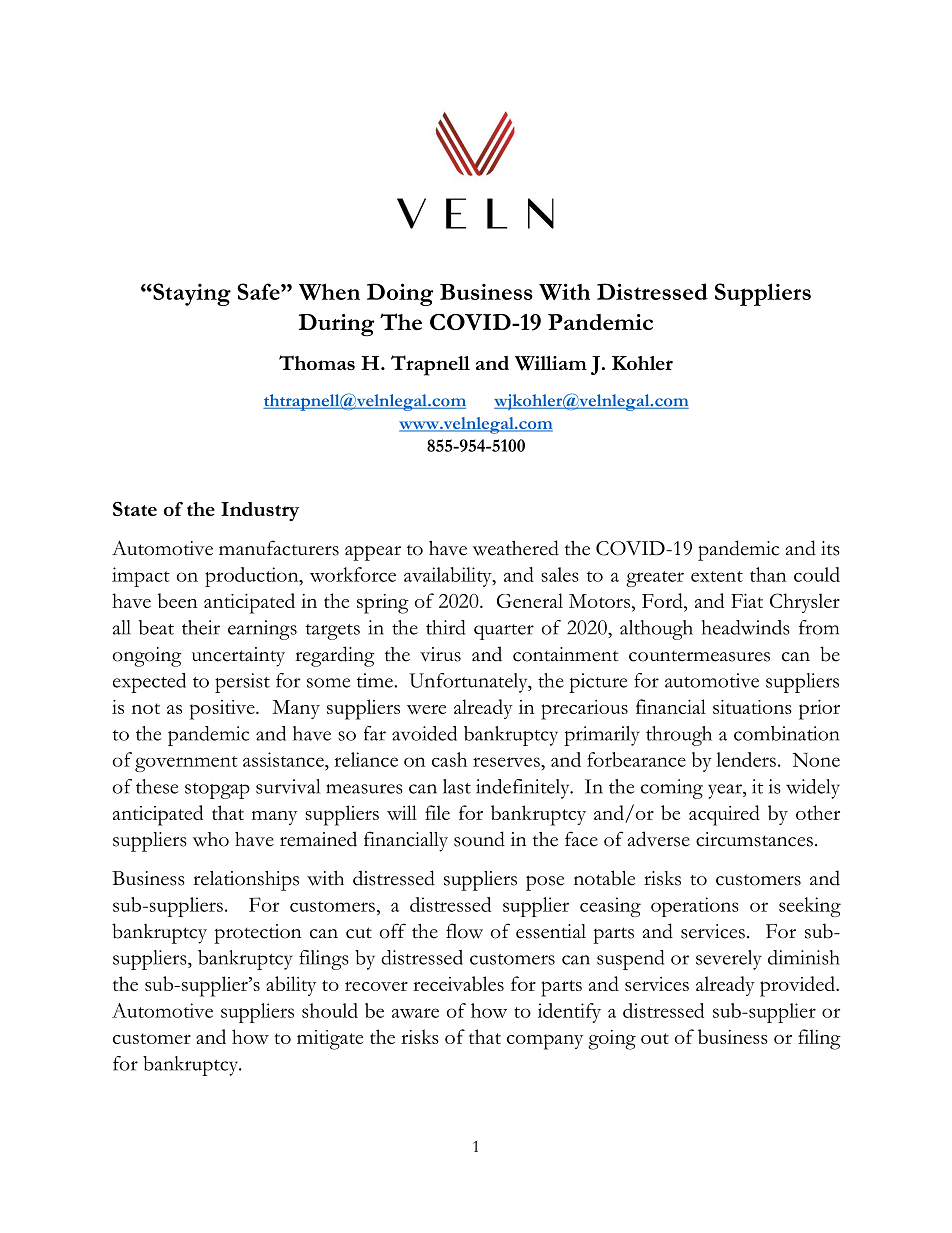 The image size is (952, 1233). What do you see at coordinates (260, 511) in the document?
I see `Industry` at bounding box center [260, 511].
